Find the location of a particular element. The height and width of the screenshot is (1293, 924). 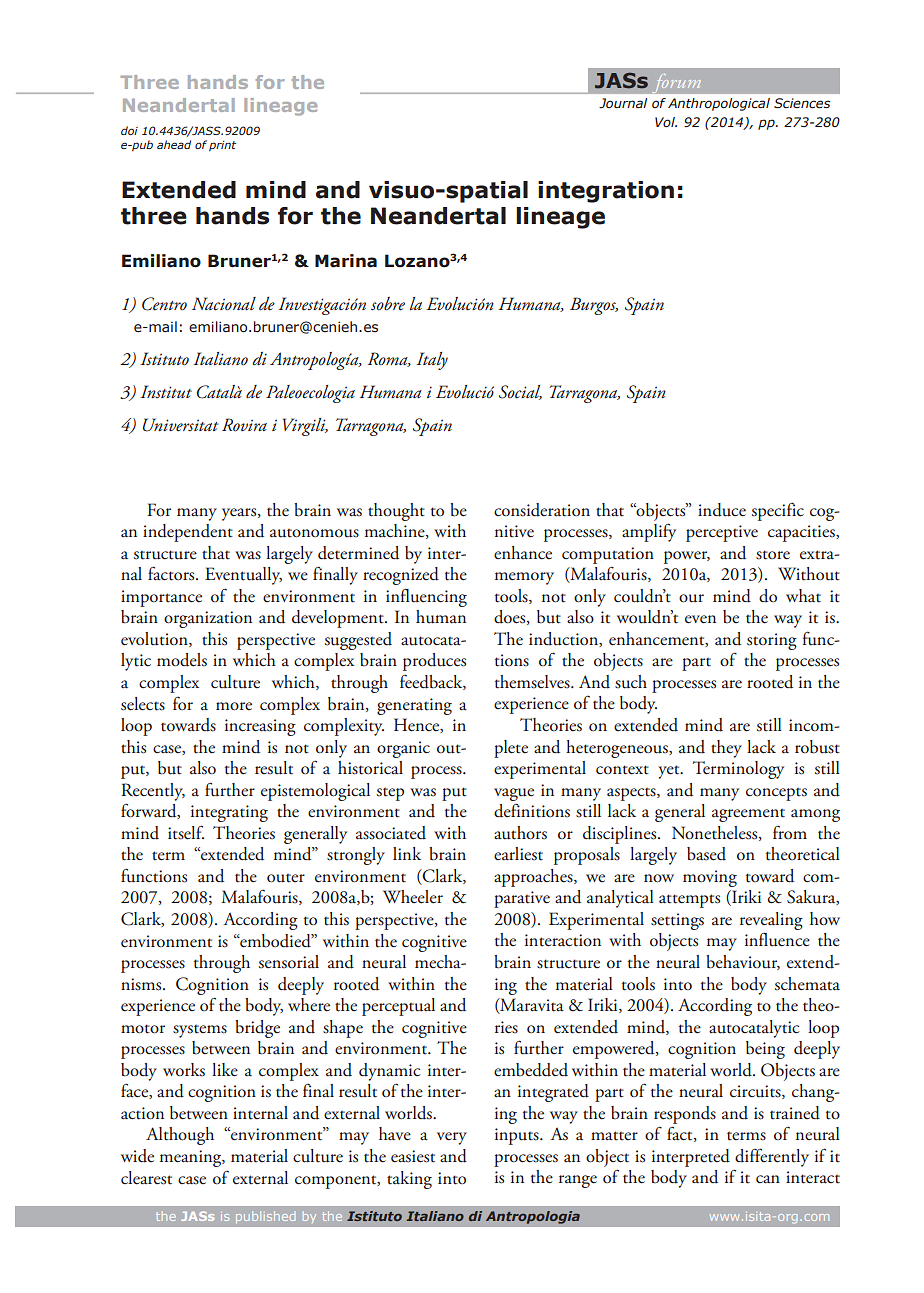

Anthropological is located at coordinates (719, 104).
